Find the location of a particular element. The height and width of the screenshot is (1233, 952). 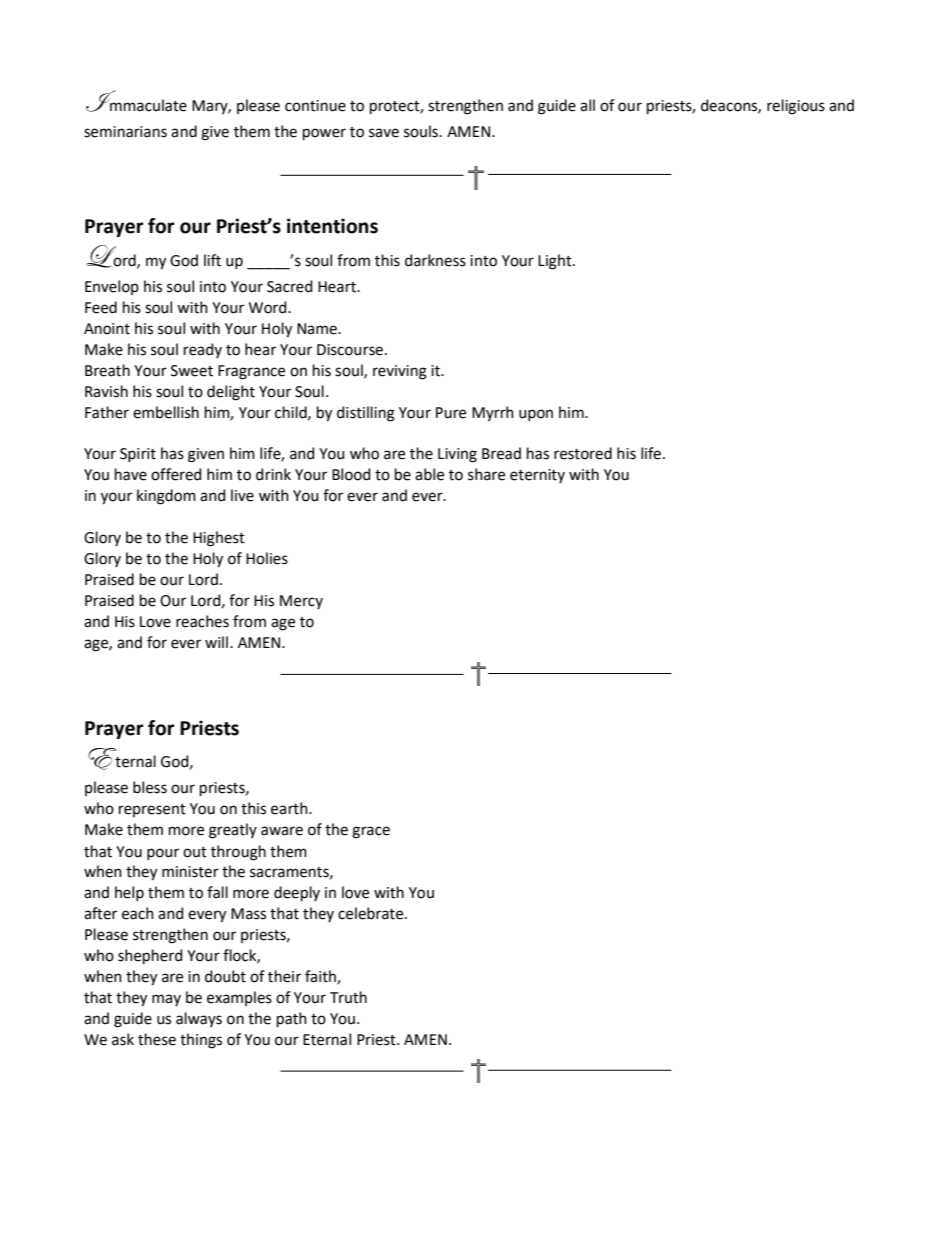

able is located at coordinates (429, 474).
